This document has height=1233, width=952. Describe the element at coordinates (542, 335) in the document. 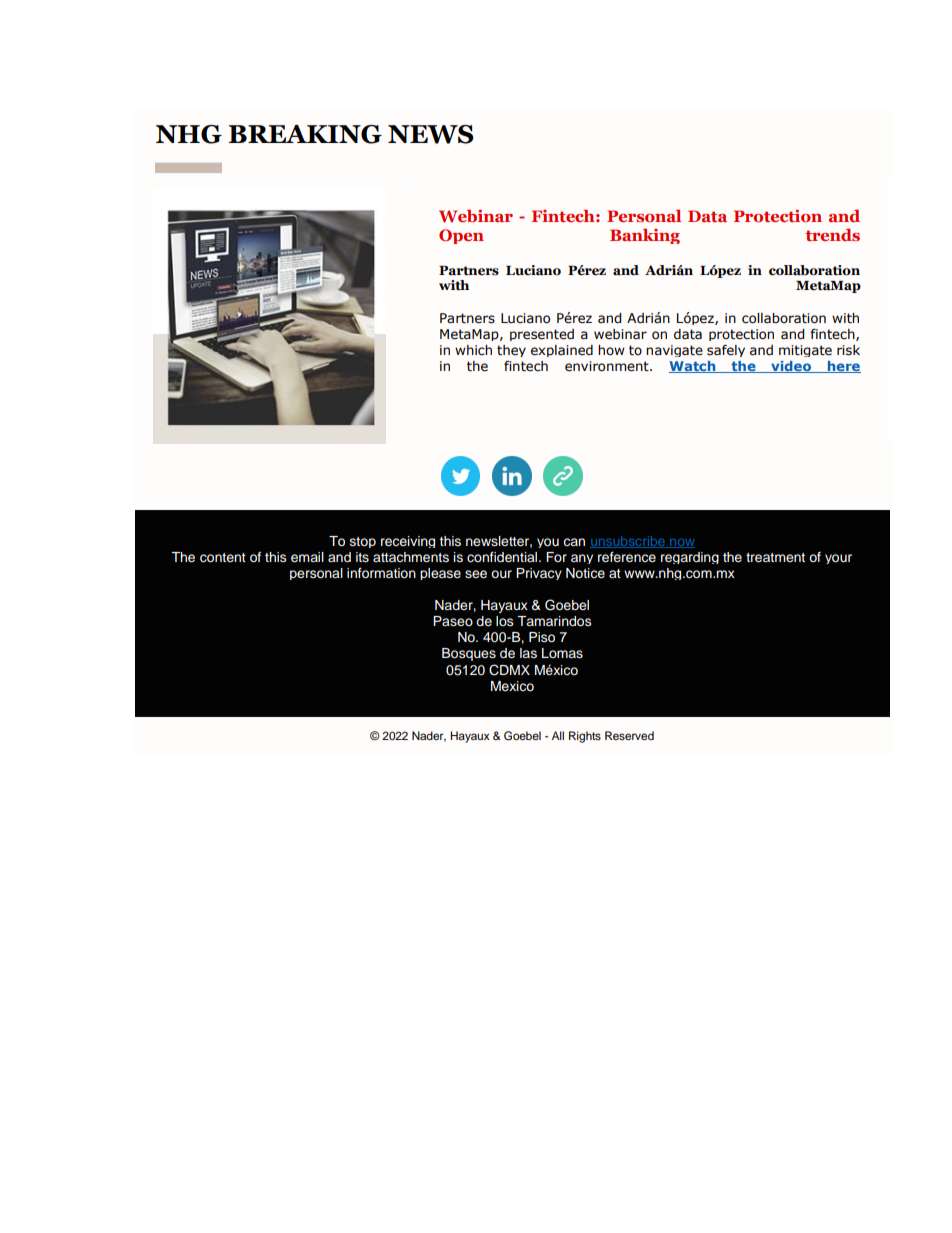

I see `presented` at that location.
